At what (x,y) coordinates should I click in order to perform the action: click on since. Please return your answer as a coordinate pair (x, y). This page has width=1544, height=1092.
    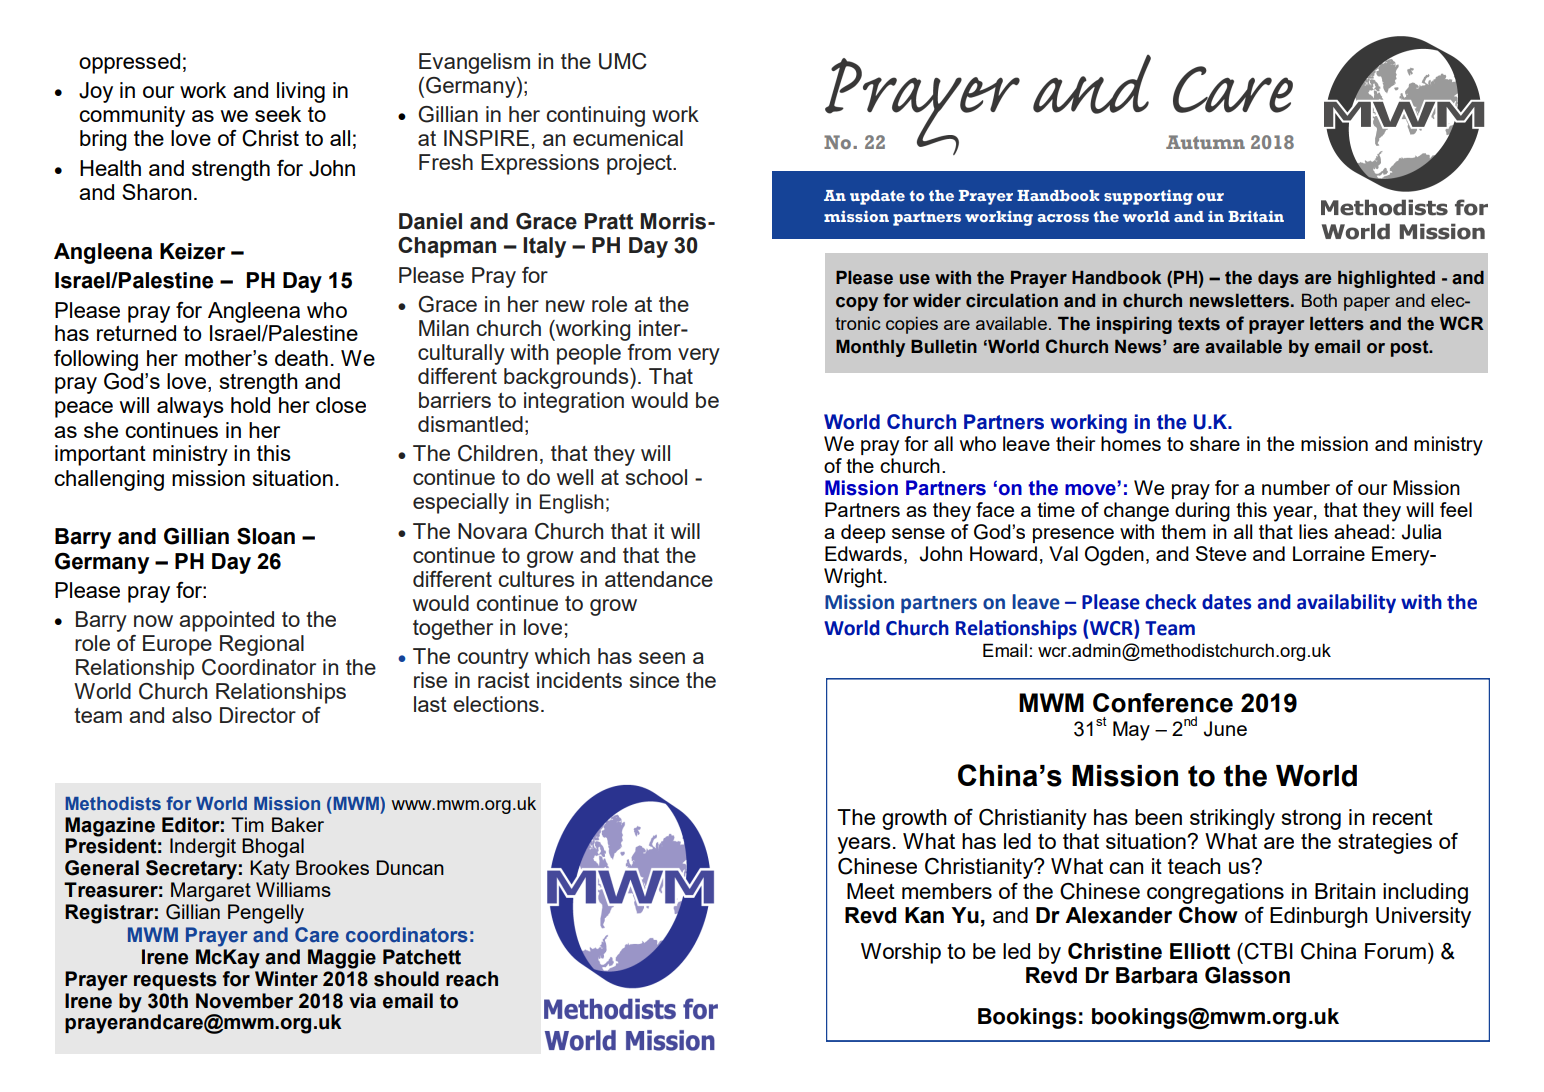
    Looking at the image, I should click on (654, 680).
